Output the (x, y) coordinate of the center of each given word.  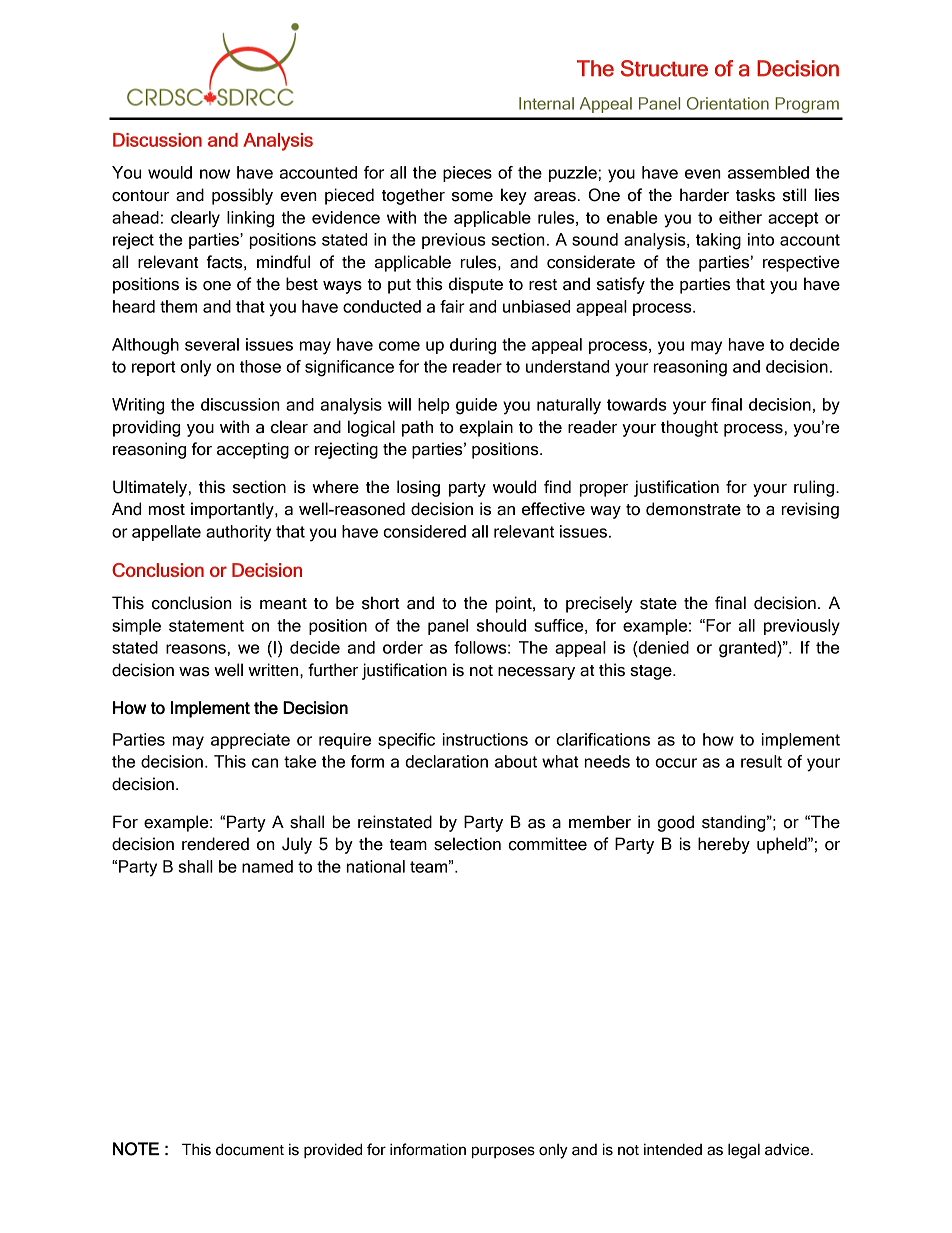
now (215, 174)
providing (146, 428)
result (761, 761)
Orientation (728, 103)
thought (689, 428)
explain (486, 428)
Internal (546, 103)
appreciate (250, 741)
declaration (446, 761)
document (250, 1149)
